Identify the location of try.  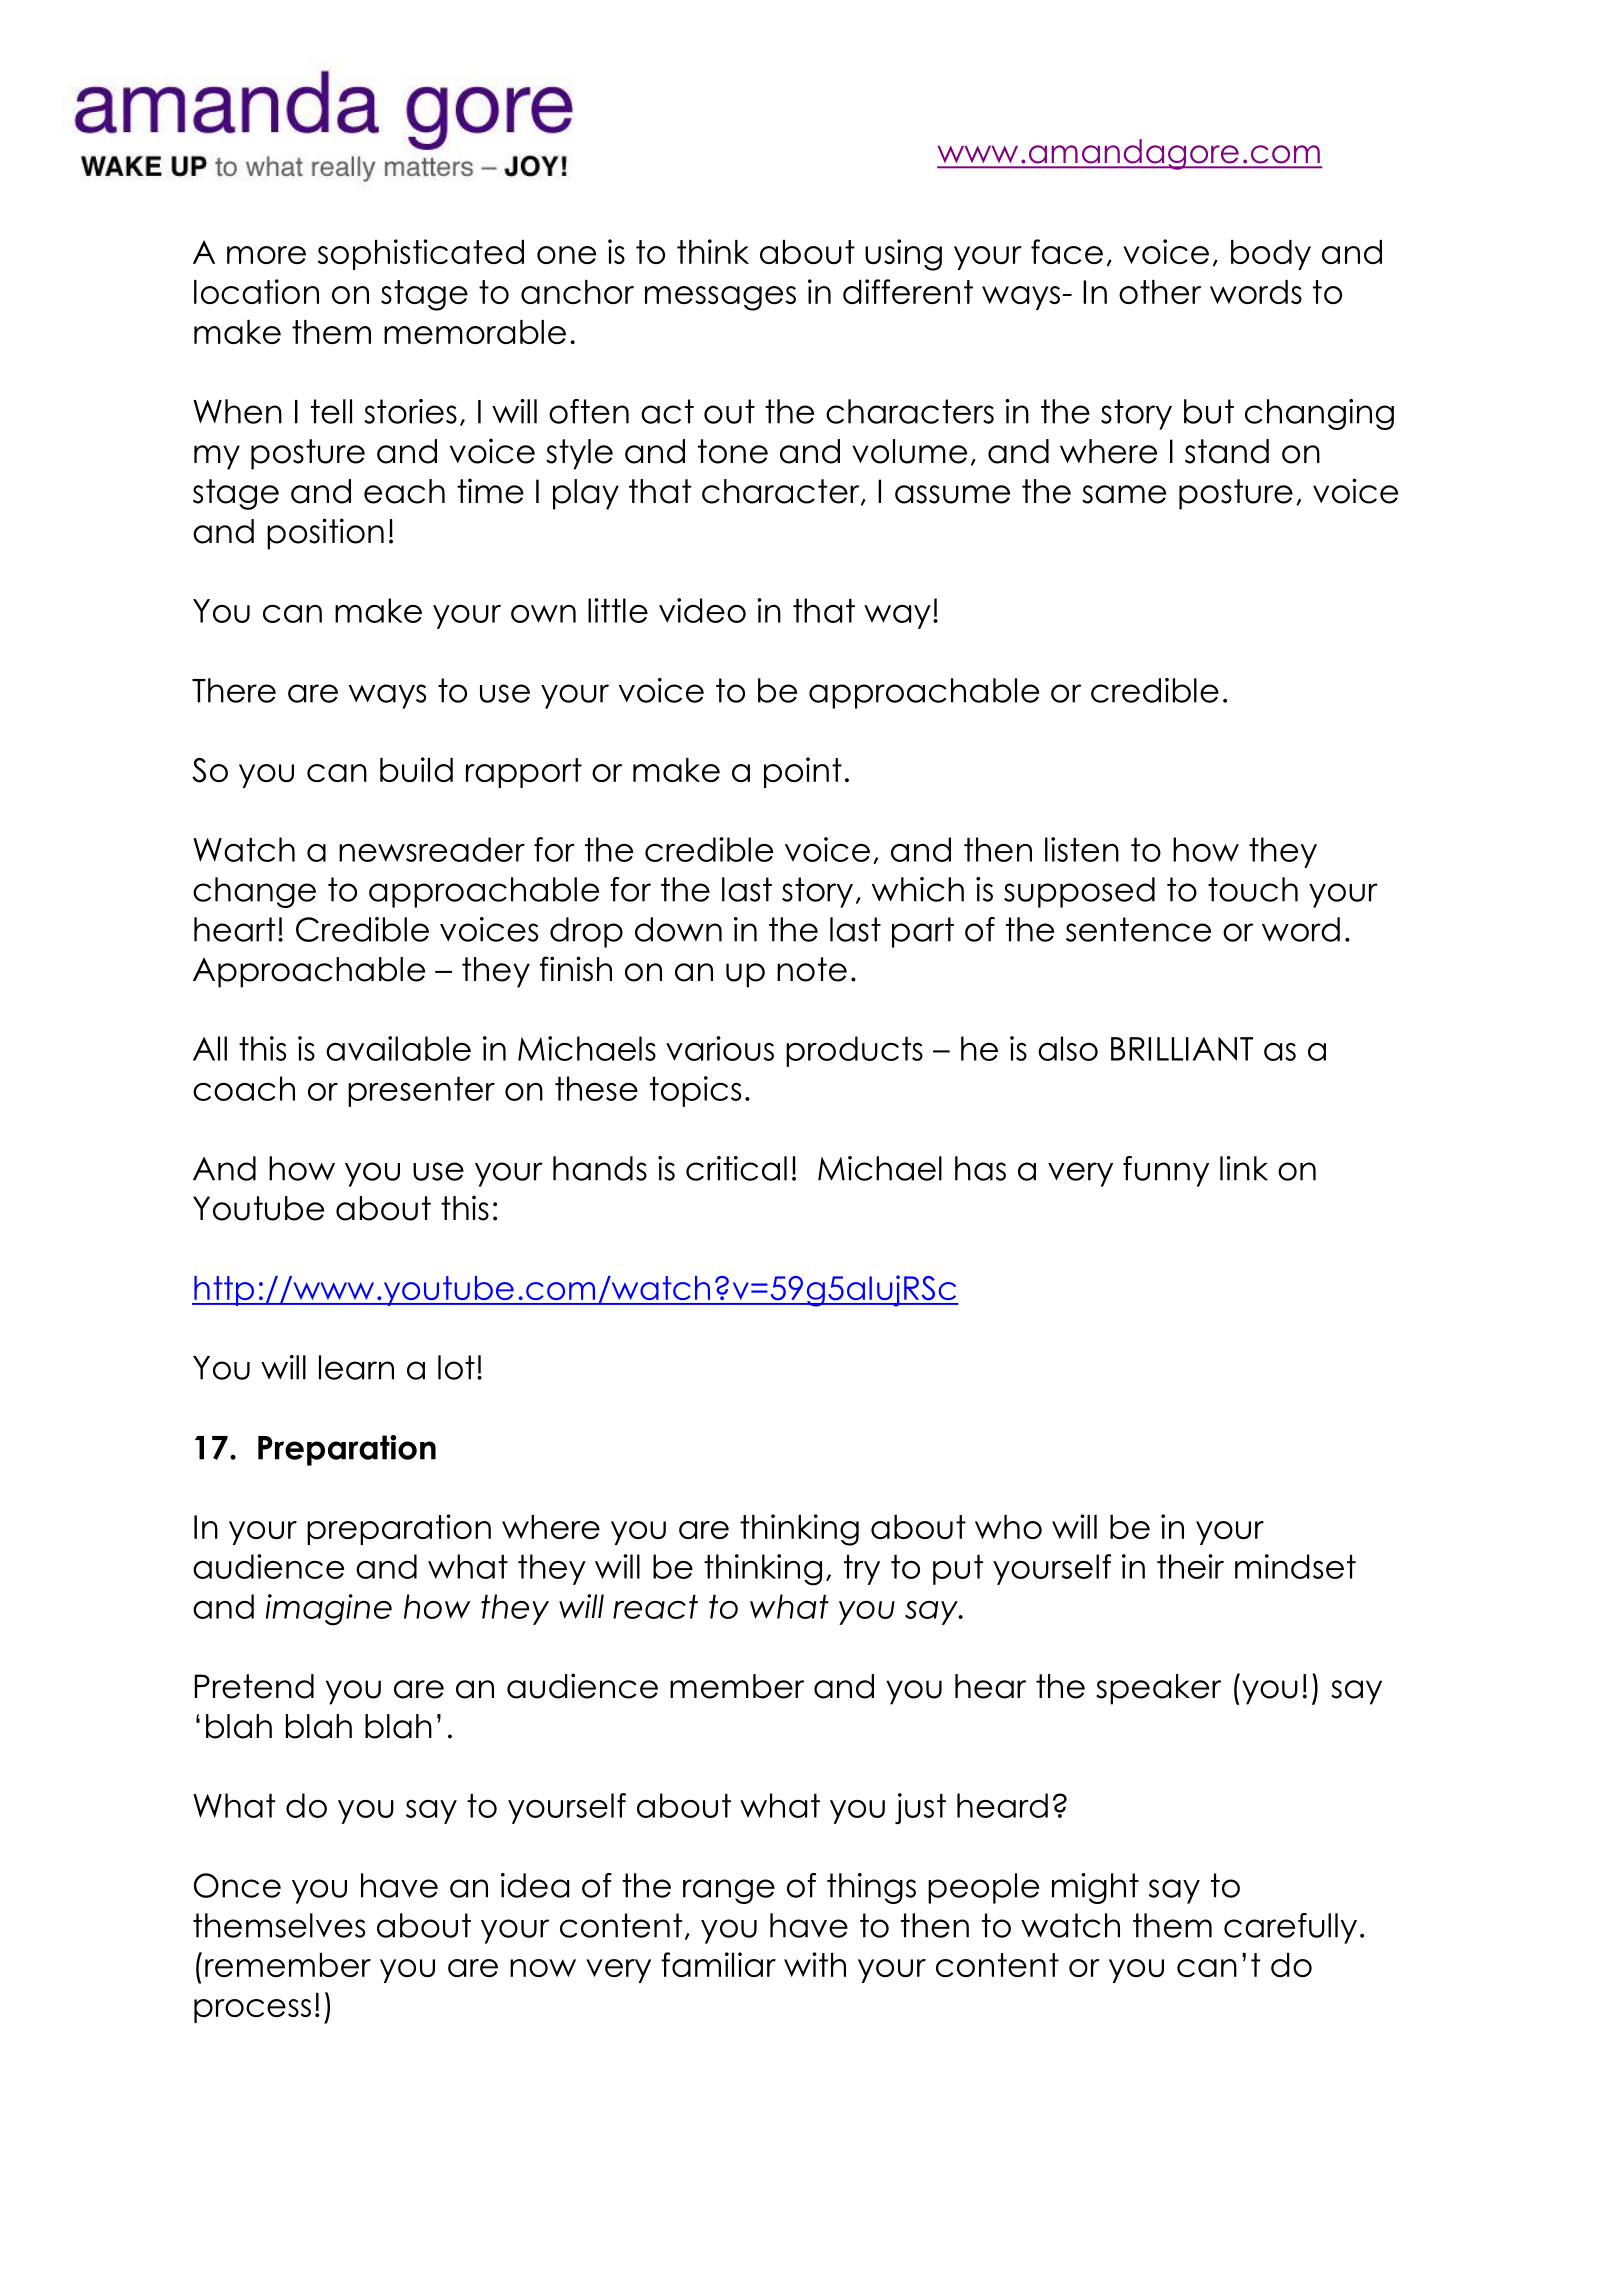
(862, 1570).
